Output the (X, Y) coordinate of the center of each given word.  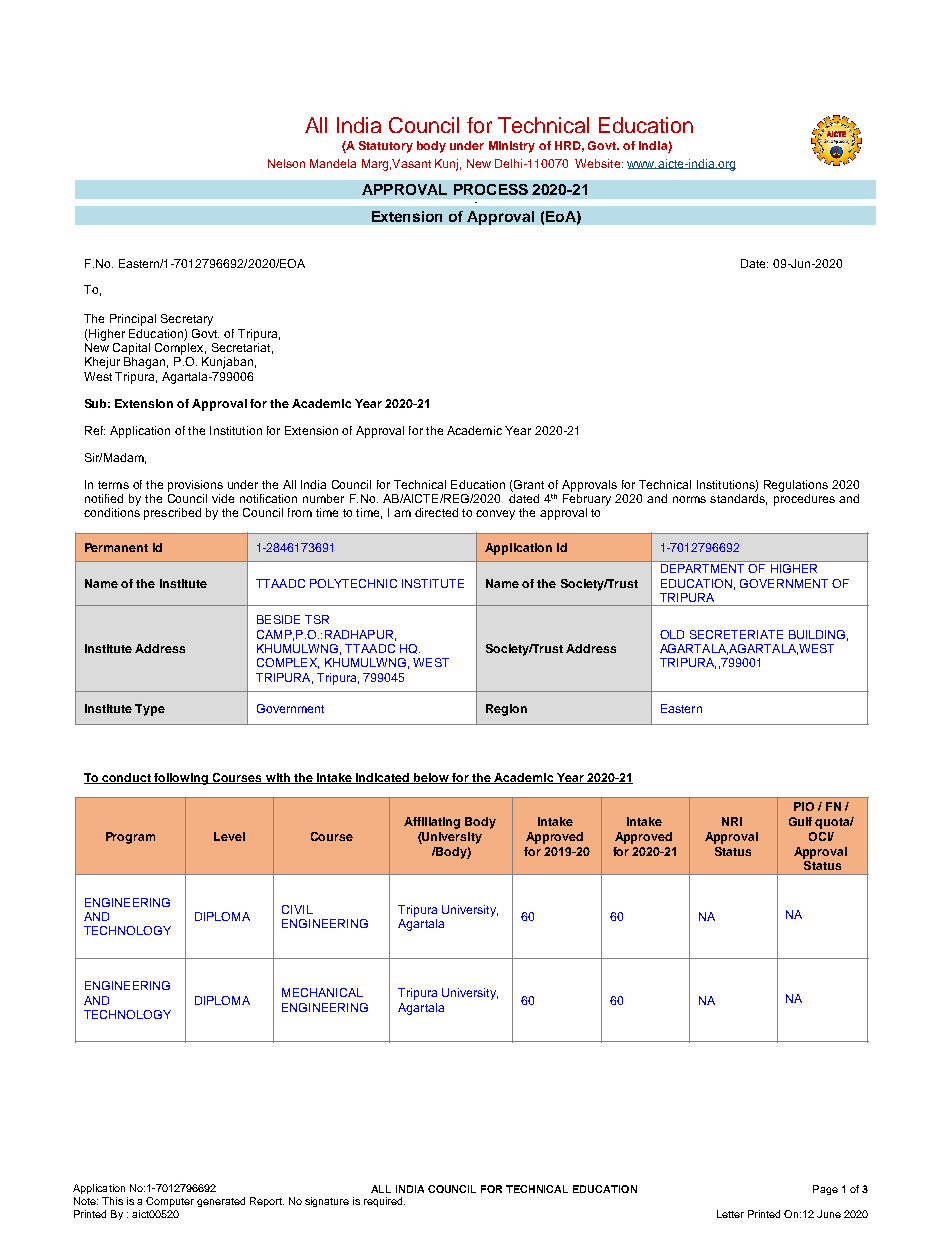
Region (506, 710)
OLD (672, 634)
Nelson (286, 163)
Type (150, 710)
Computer (170, 1202)
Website (599, 163)
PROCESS (491, 189)
